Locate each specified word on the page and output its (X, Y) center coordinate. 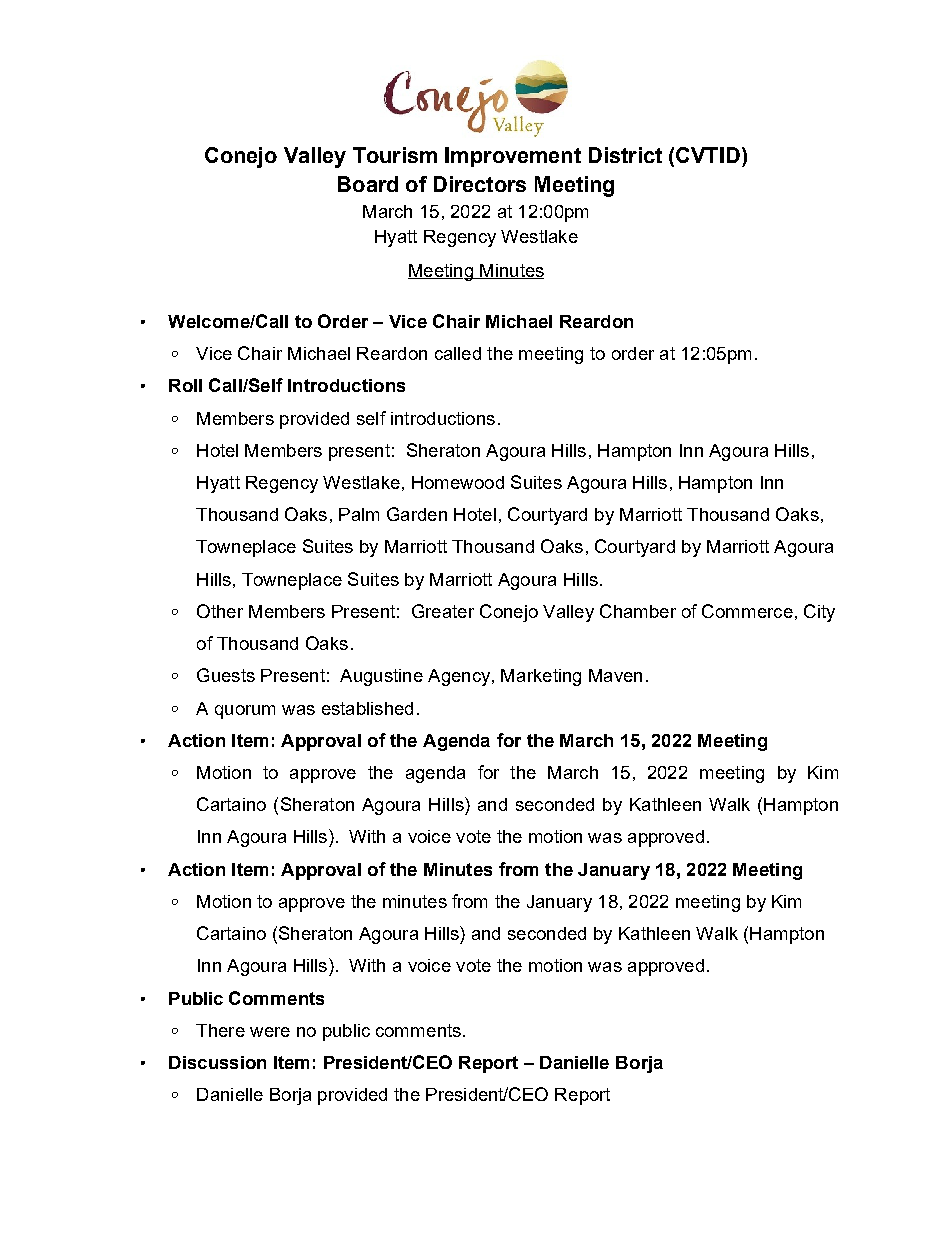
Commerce (747, 611)
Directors (480, 184)
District (625, 155)
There (220, 1030)
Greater (443, 611)
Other (220, 611)
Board (368, 184)
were (270, 1032)
